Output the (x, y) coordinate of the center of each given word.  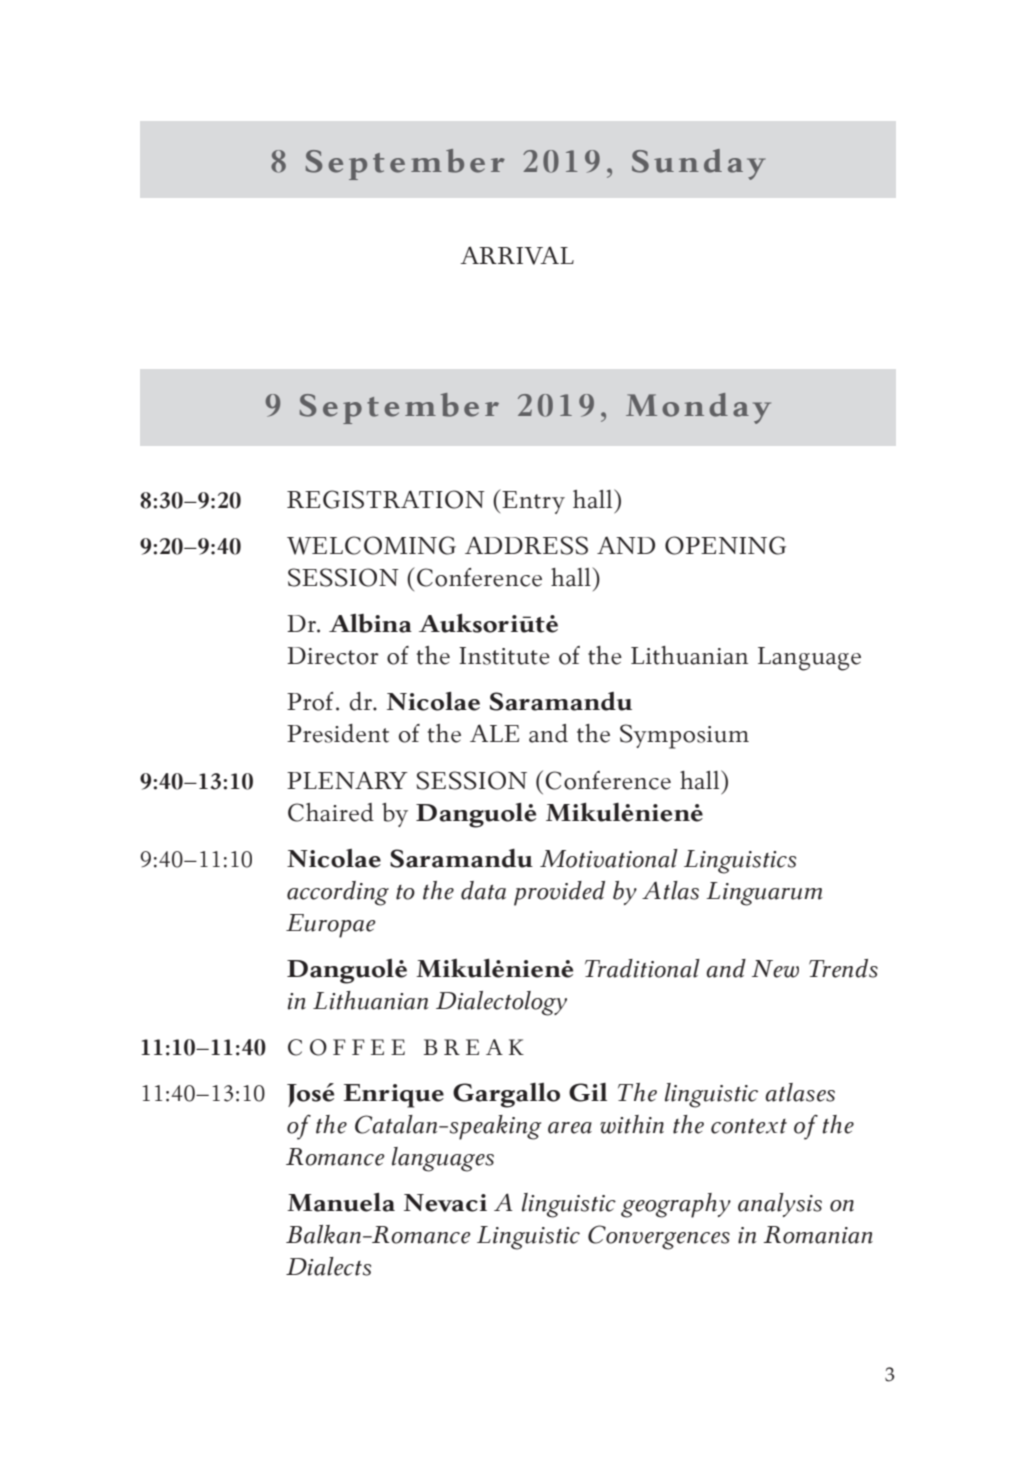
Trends (843, 968)
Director (333, 656)
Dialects (328, 1266)
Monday (698, 408)
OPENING (725, 545)
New (775, 969)
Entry (532, 501)
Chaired (331, 812)
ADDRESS (526, 545)
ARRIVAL (517, 255)
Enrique (393, 1096)
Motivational (609, 858)
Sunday (698, 164)
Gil (588, 1092)
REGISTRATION (386, 499)
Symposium (684, 736)
